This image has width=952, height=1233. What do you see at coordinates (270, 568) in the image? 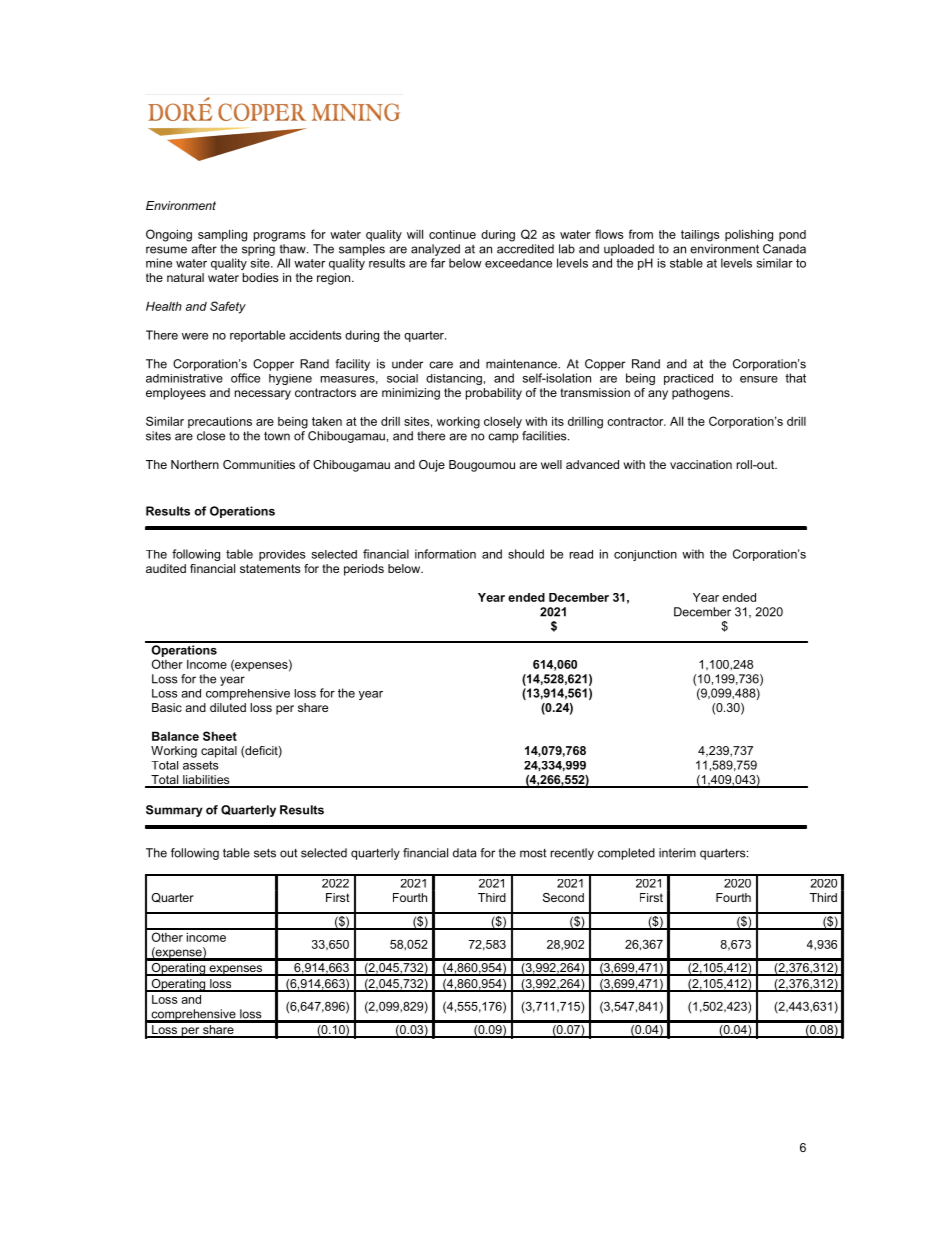
I see `statements` at bounding box center [270, 568].
